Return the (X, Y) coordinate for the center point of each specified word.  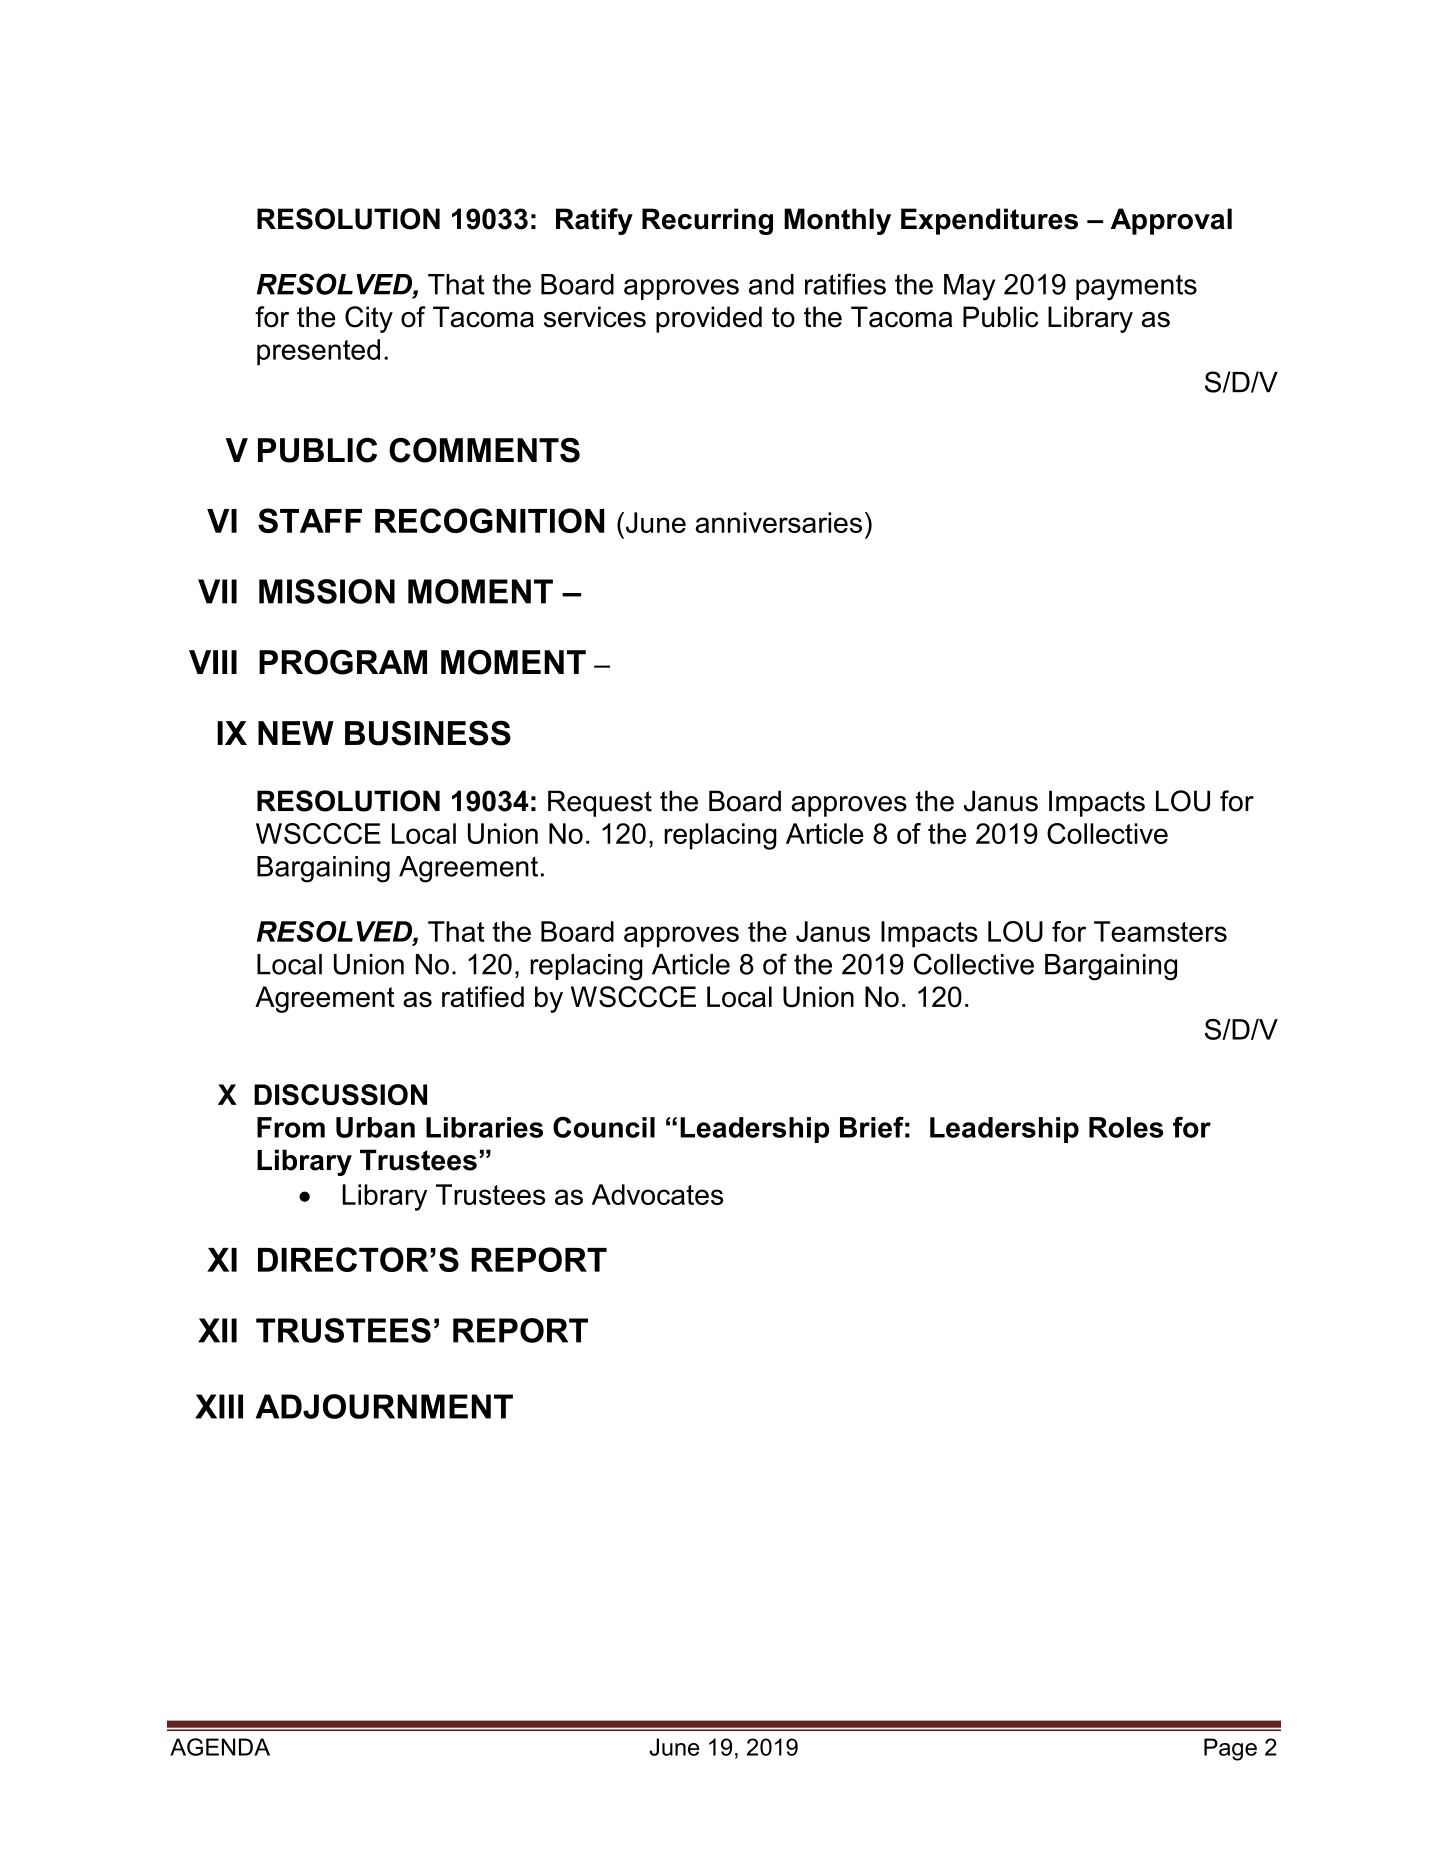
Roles (1126, 1127)
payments (1136, 288)
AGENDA (220, 1747)
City (369, 319)
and (771, 284)
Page (1230, 1749)
